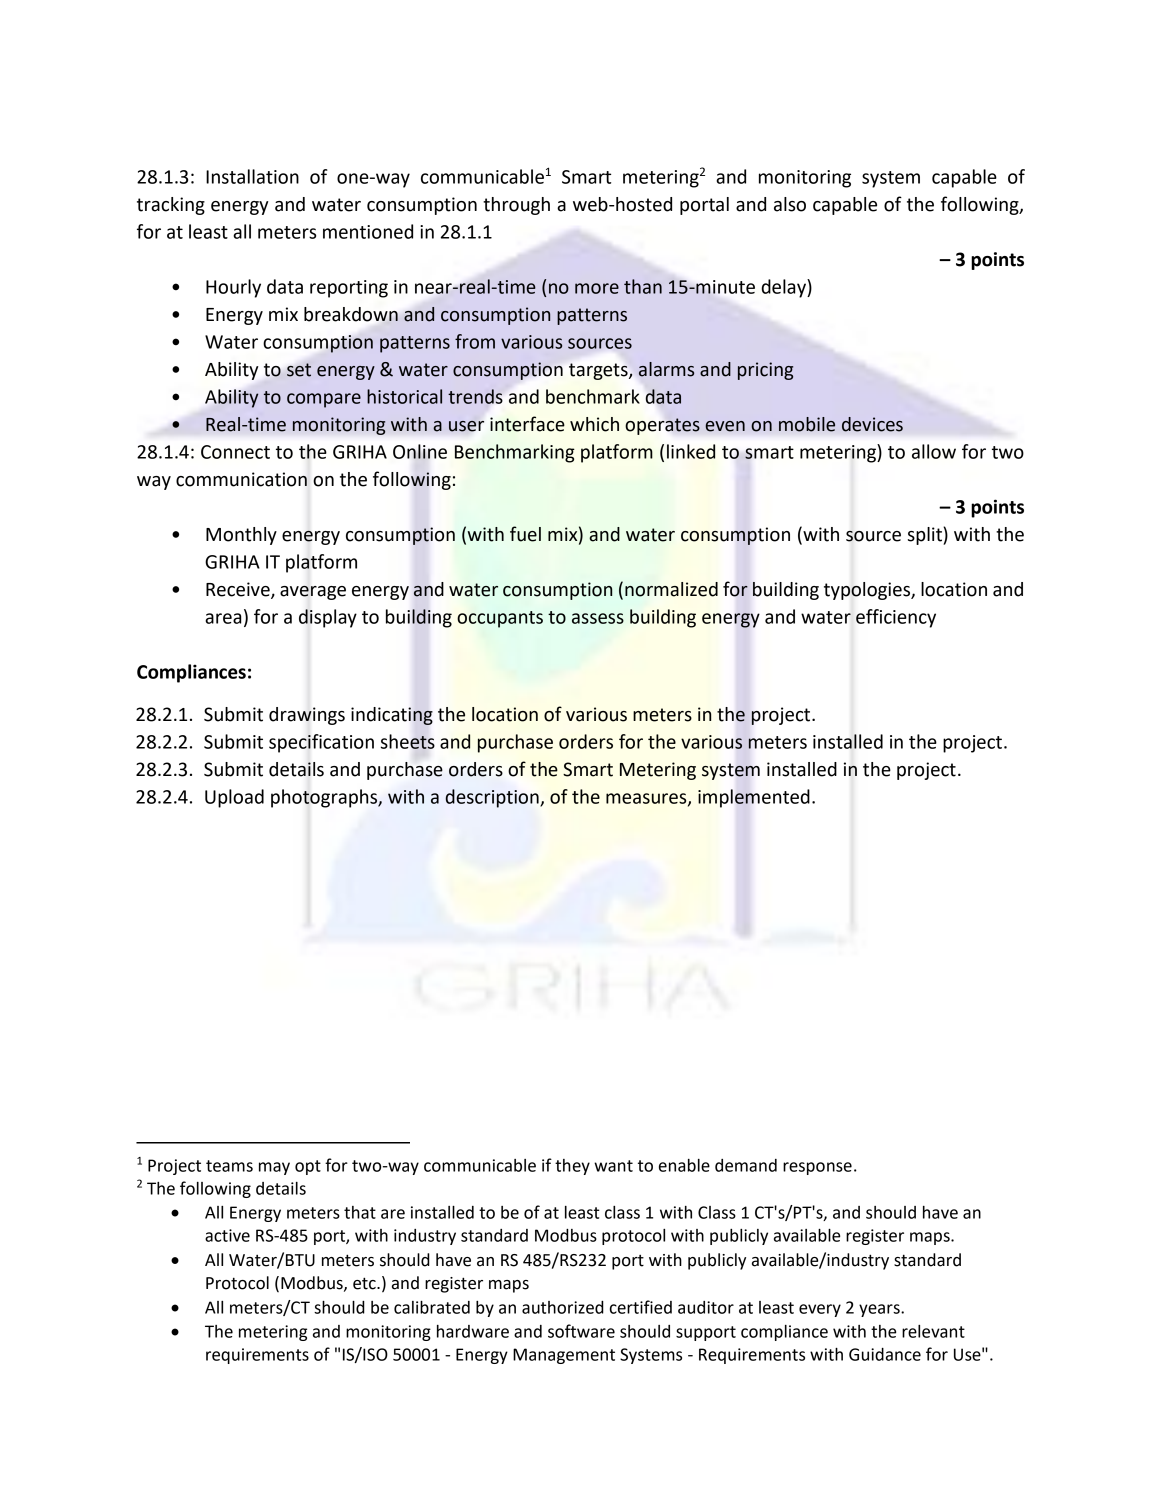  What do you see at coordinates (872, 424) in the document?
I see `devices` at bounding box center [872, 424].
